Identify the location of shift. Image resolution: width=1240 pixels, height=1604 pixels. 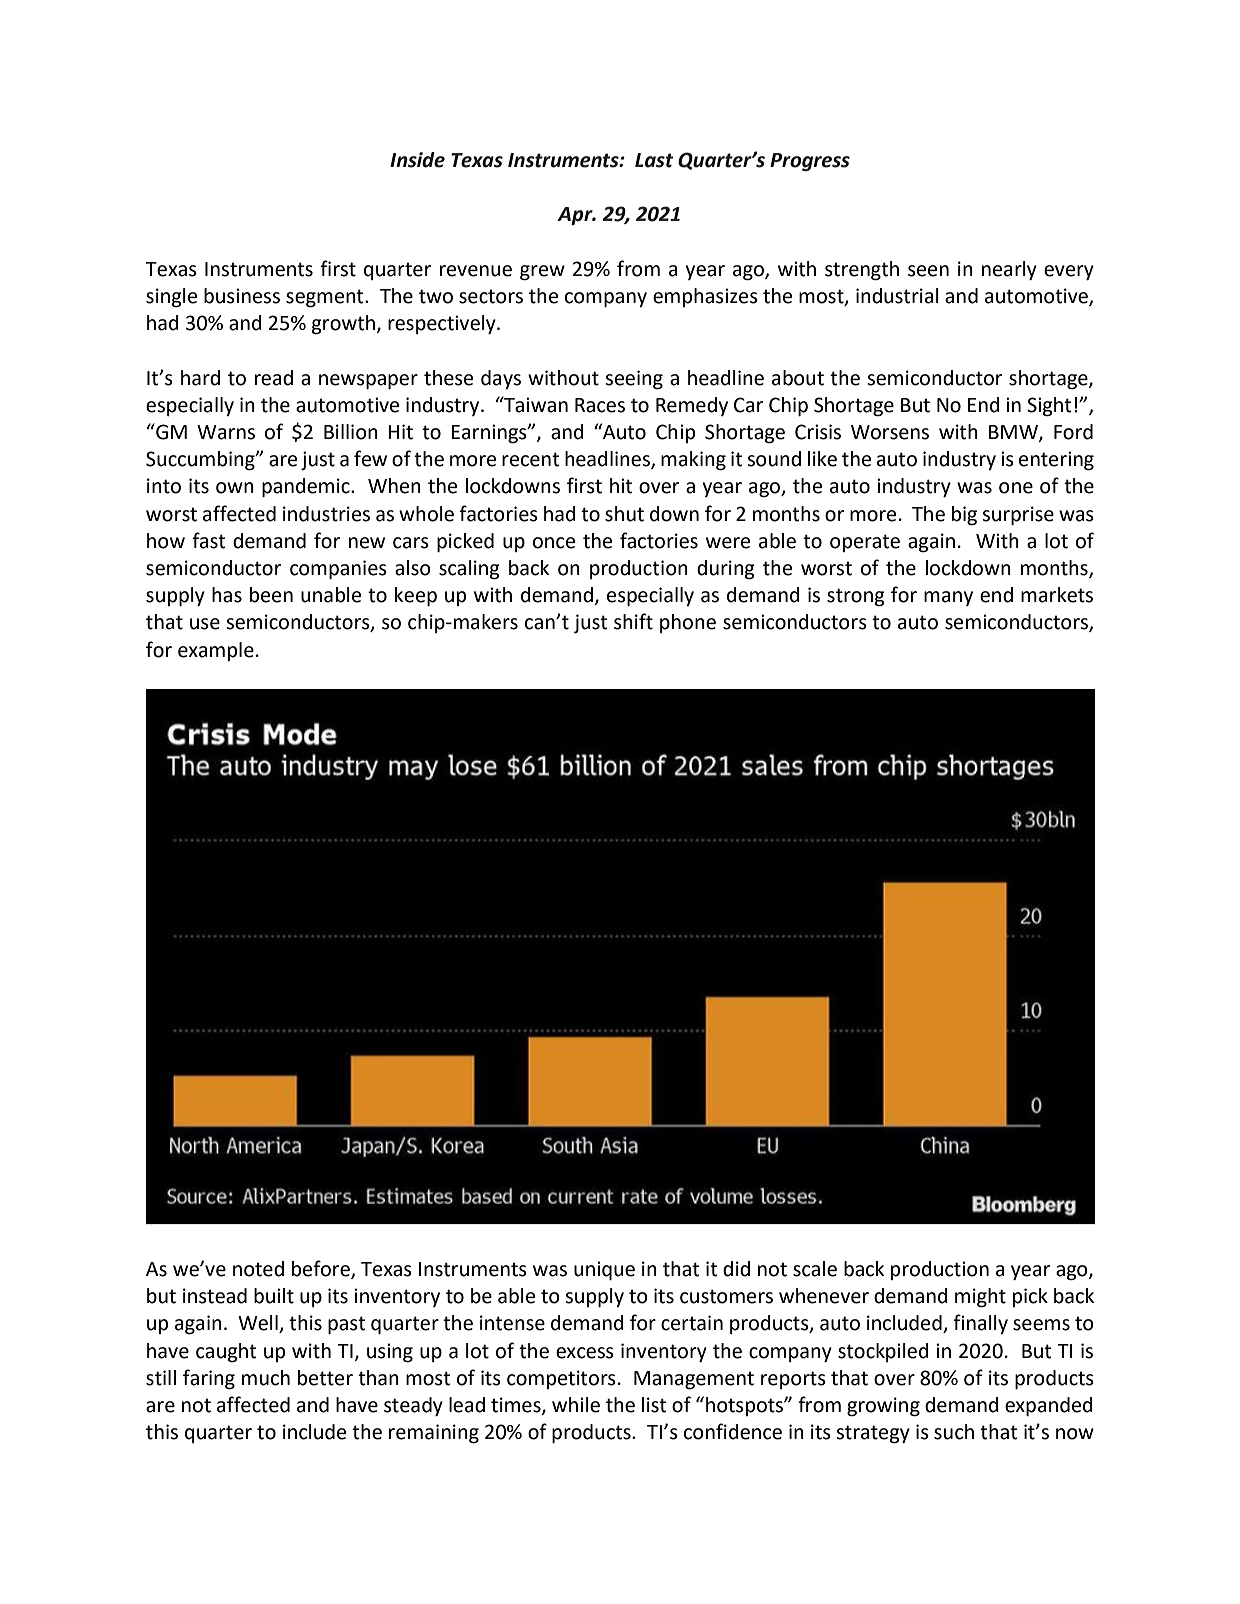
(633, 621).
